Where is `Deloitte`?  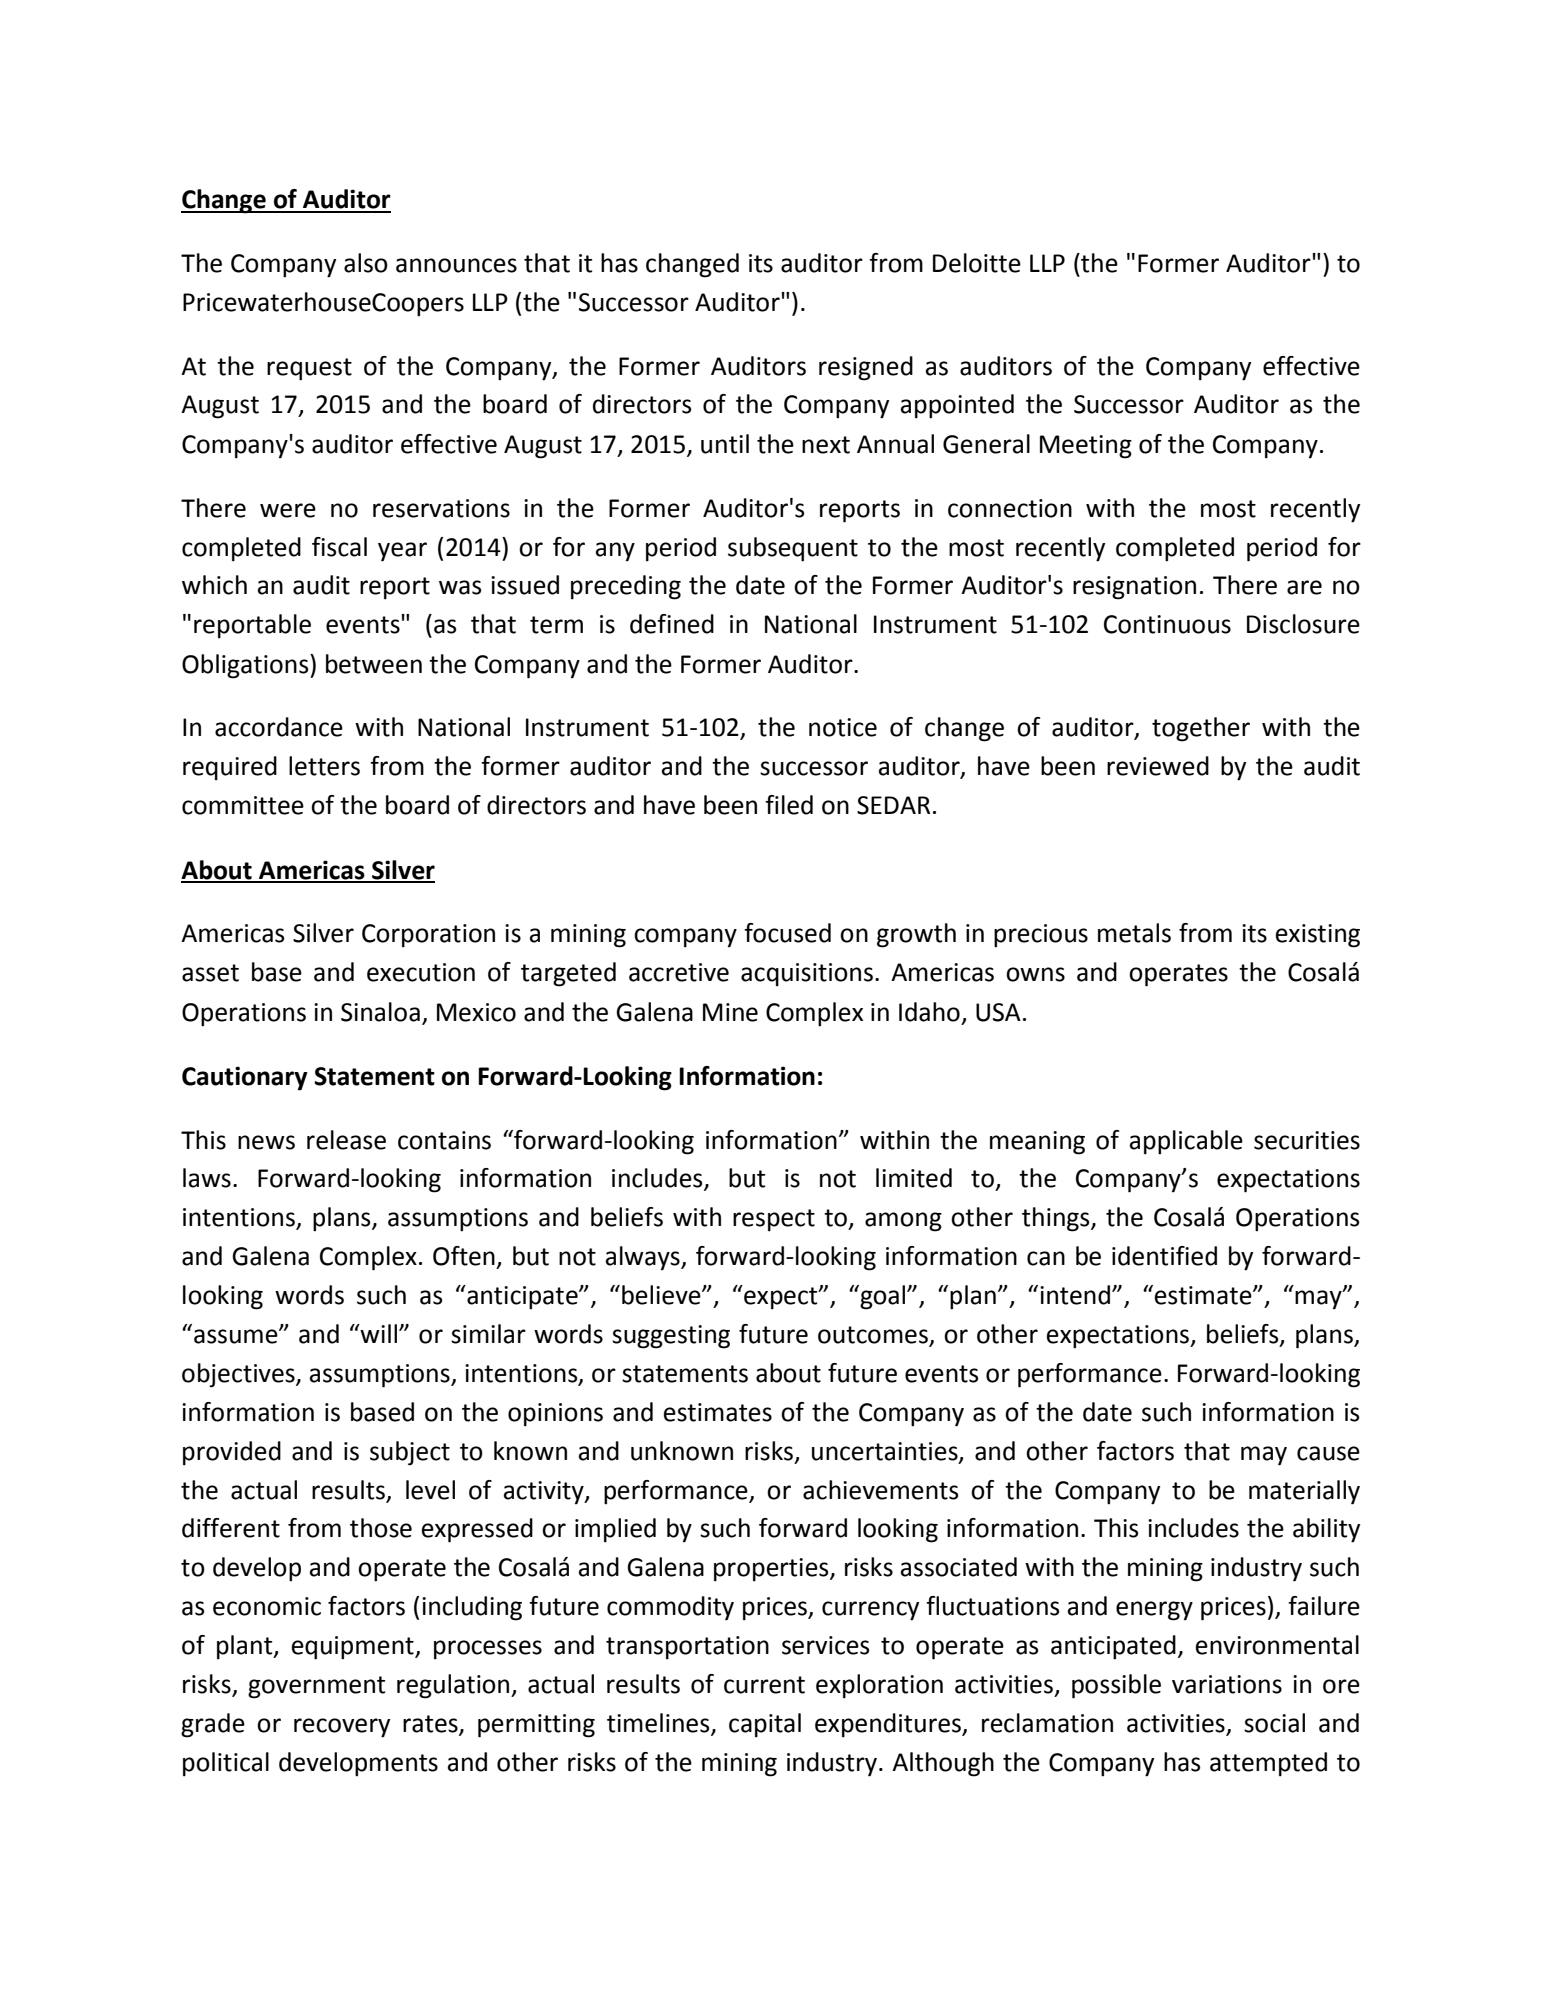
Deloitte is located at coordinates (977, 263).
